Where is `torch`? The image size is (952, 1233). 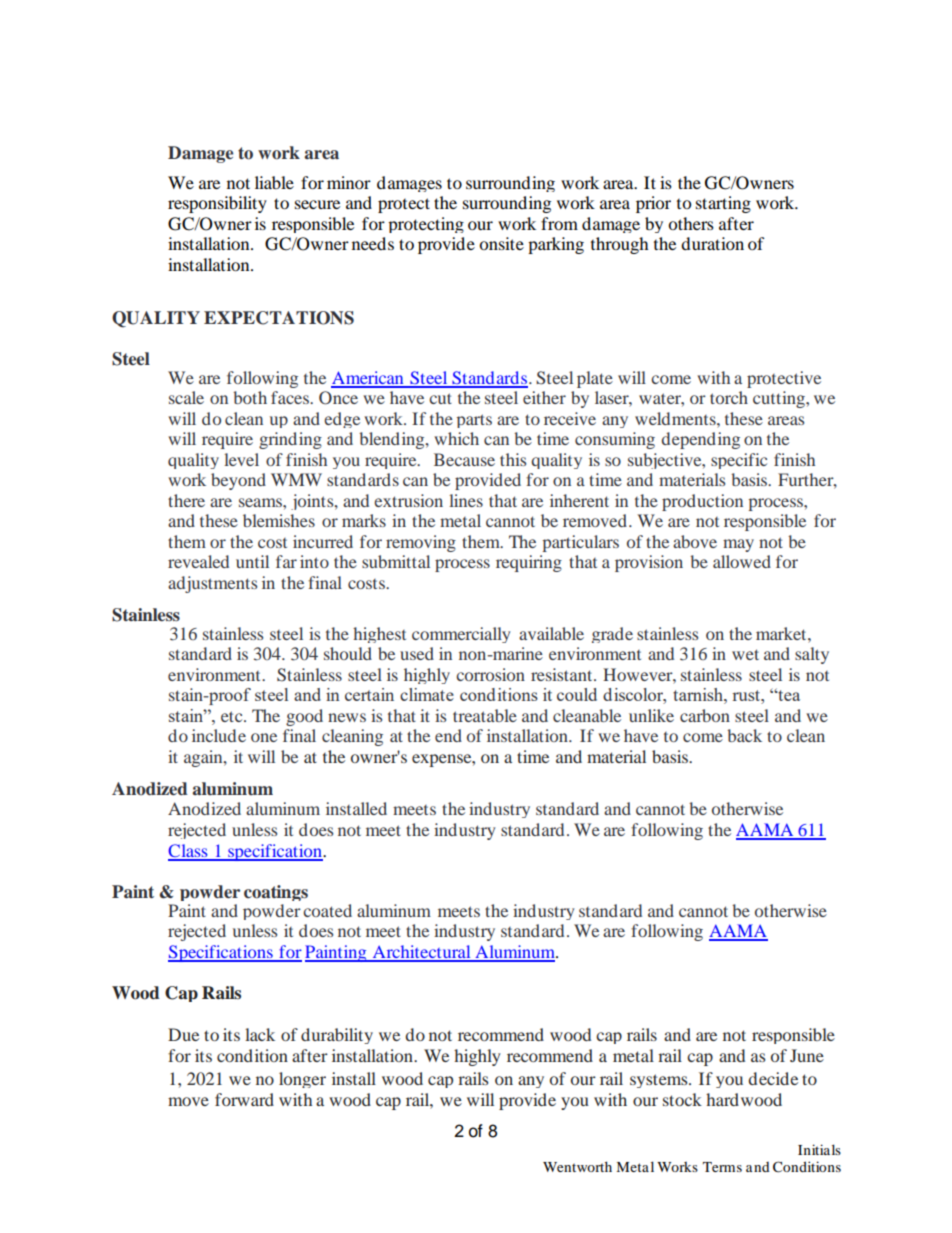 torch is located at coordinates (729, 397).
